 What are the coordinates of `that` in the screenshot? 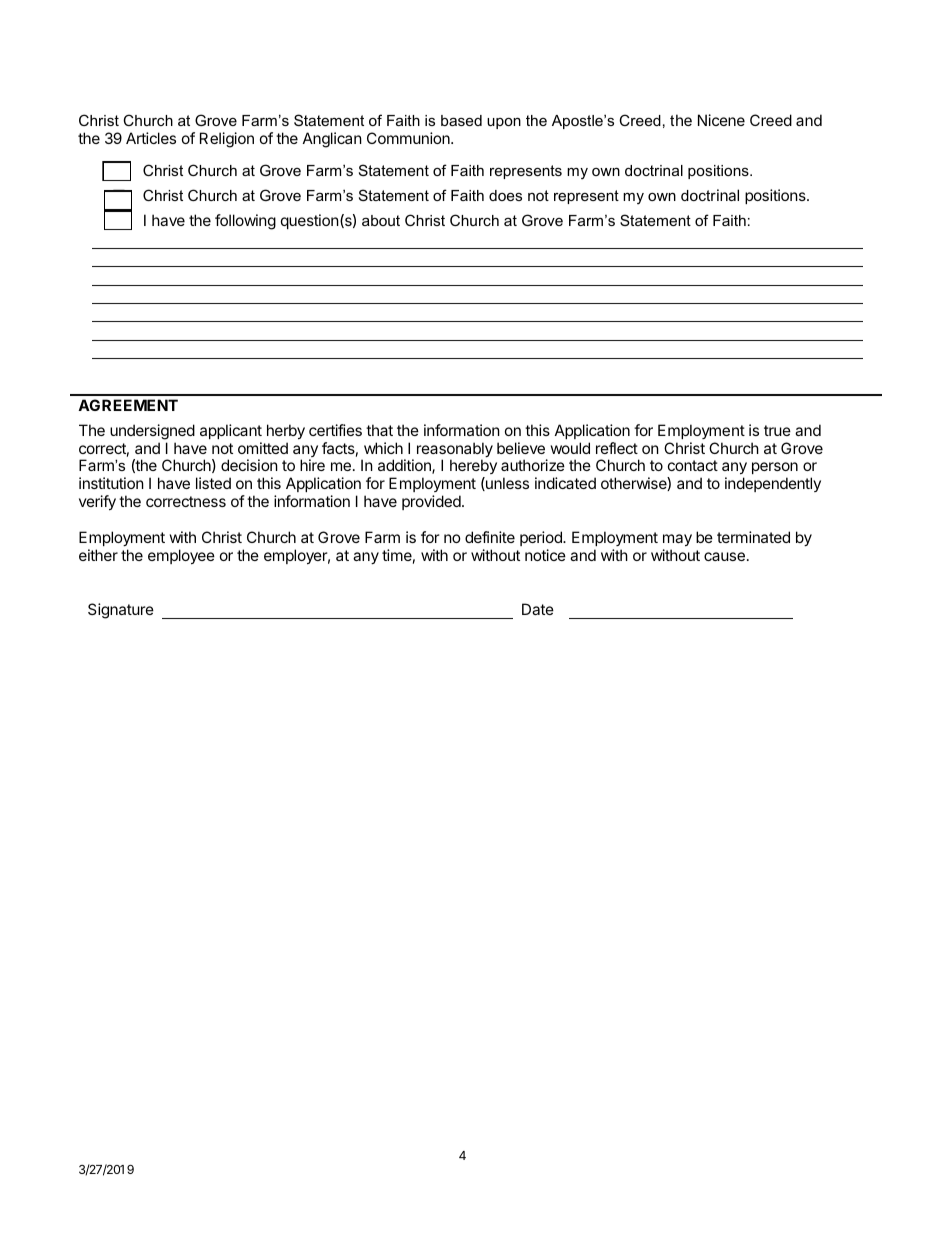 It's located at (379, 430).
